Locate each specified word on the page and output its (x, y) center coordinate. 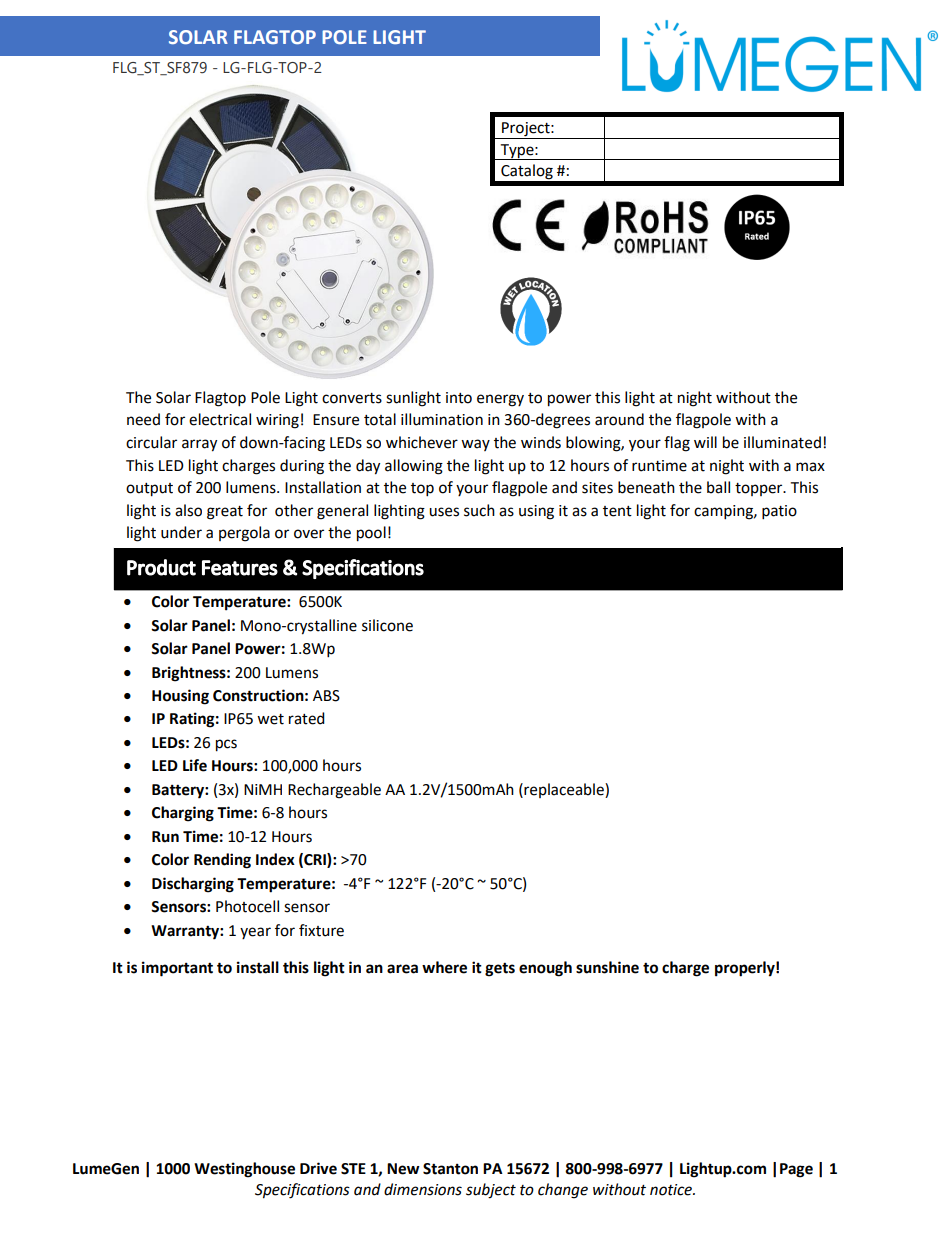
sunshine (607, 967)
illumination (442, 419)
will (705, 442)
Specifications (302, 1191)
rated (307, 718)
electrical (220, 419)
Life (195, 765)
